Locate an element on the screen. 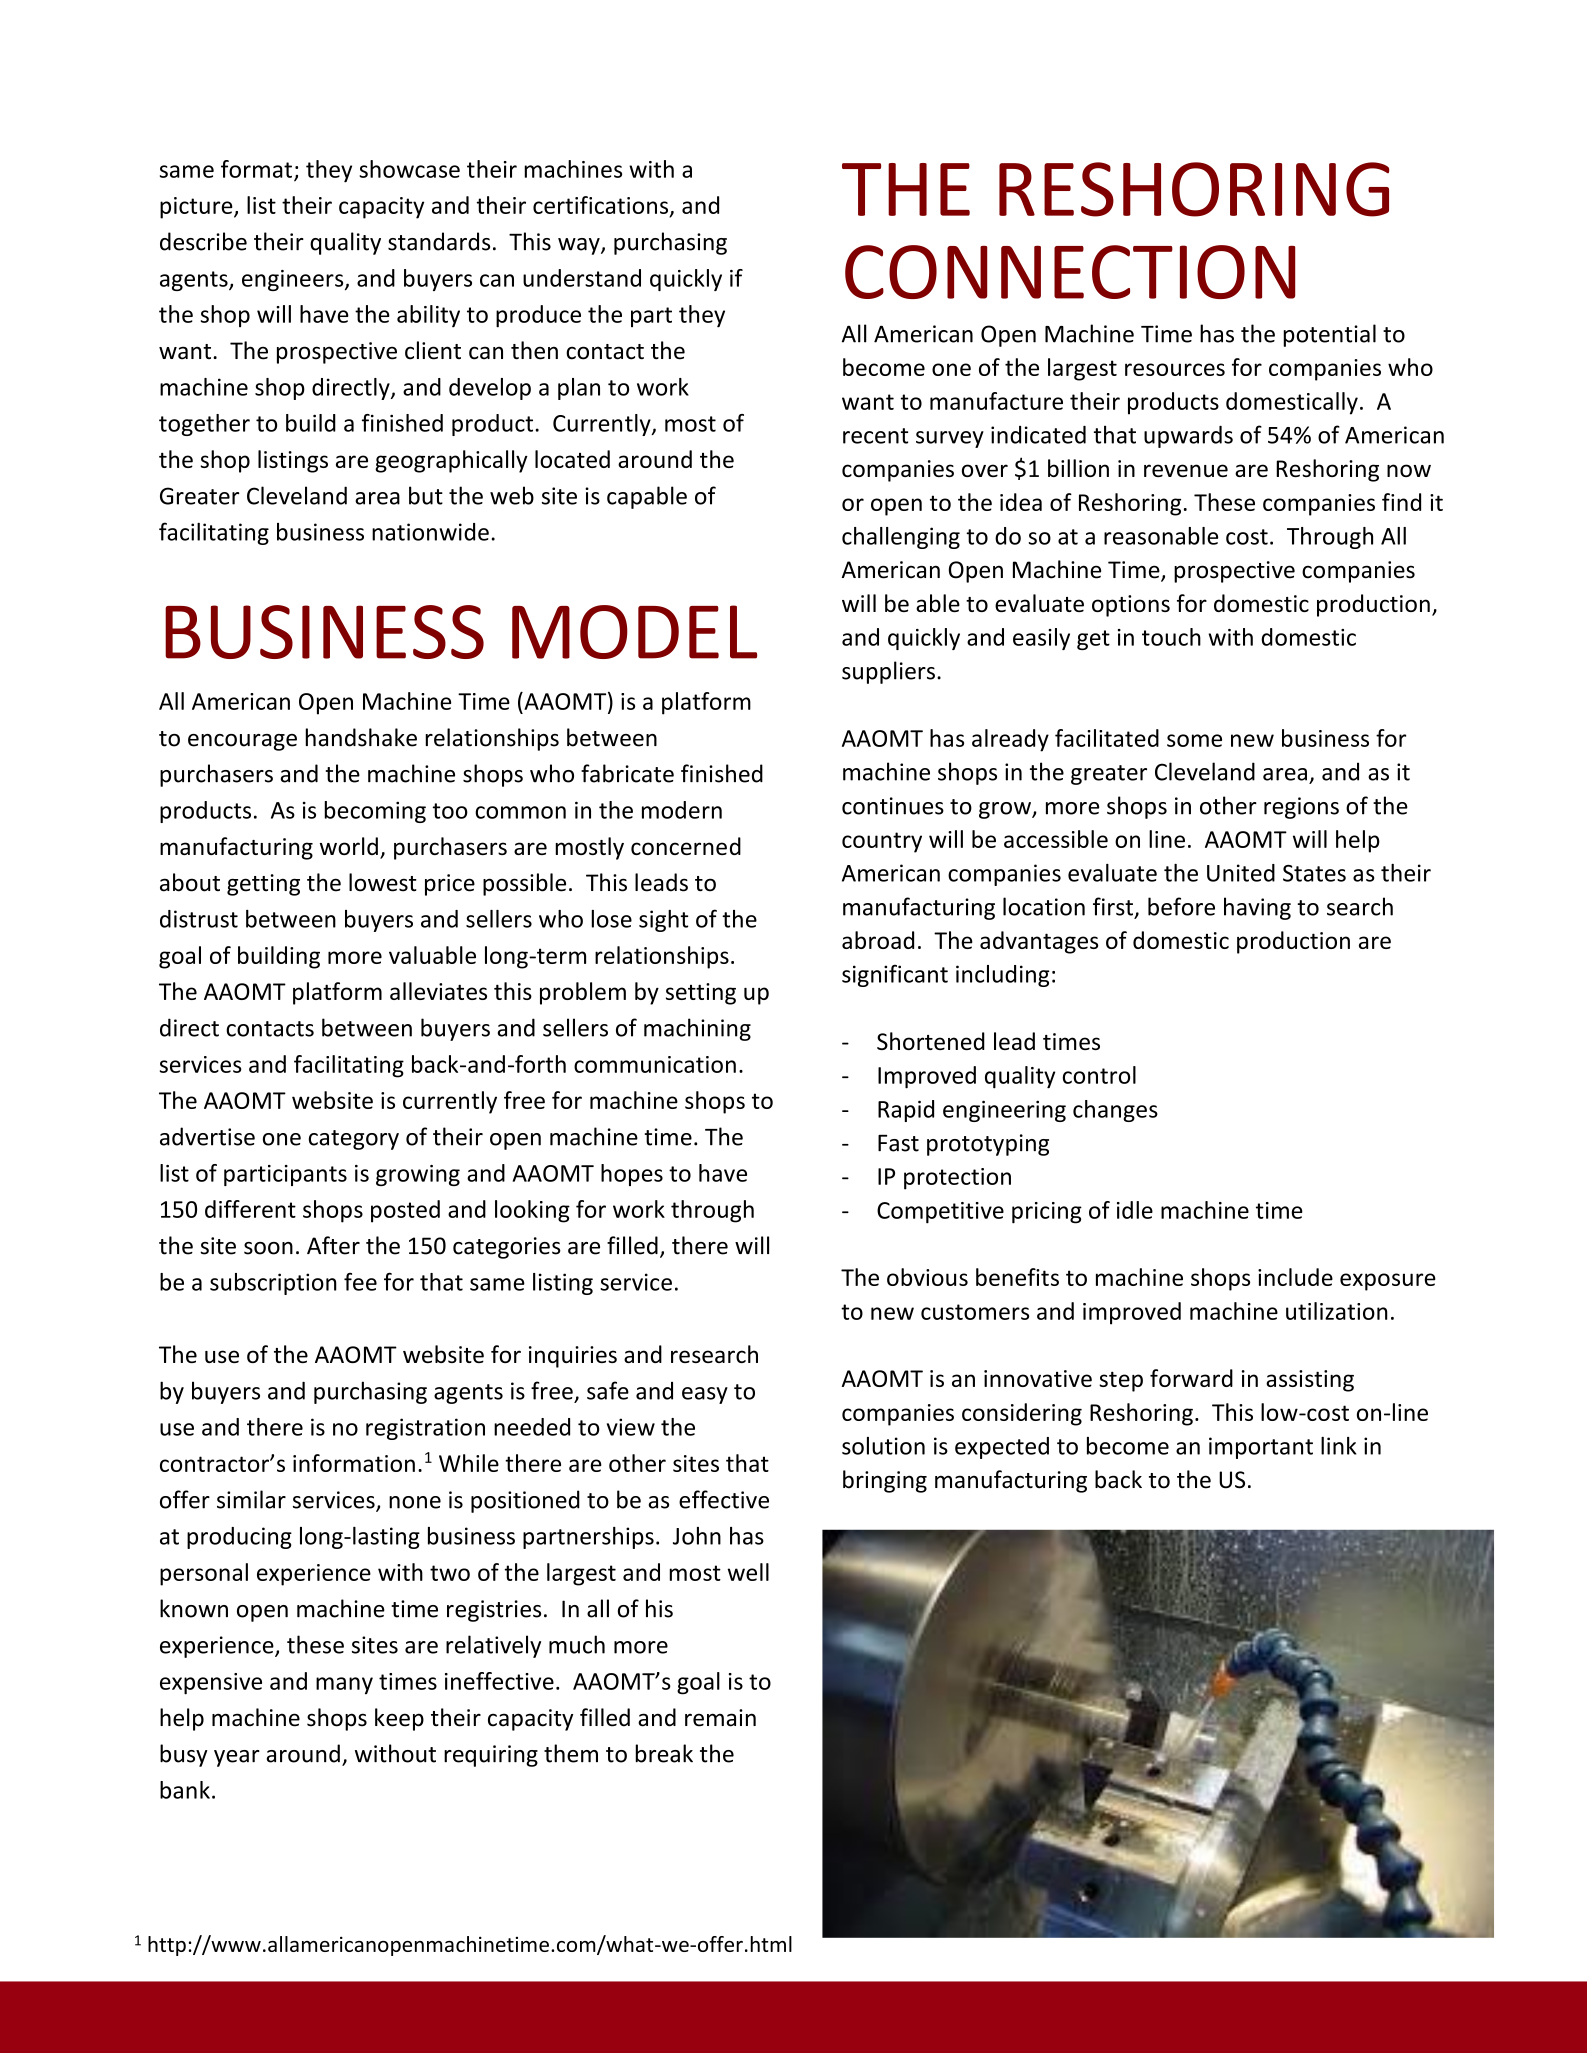  suppliers is located at coordinates (888, 672).
